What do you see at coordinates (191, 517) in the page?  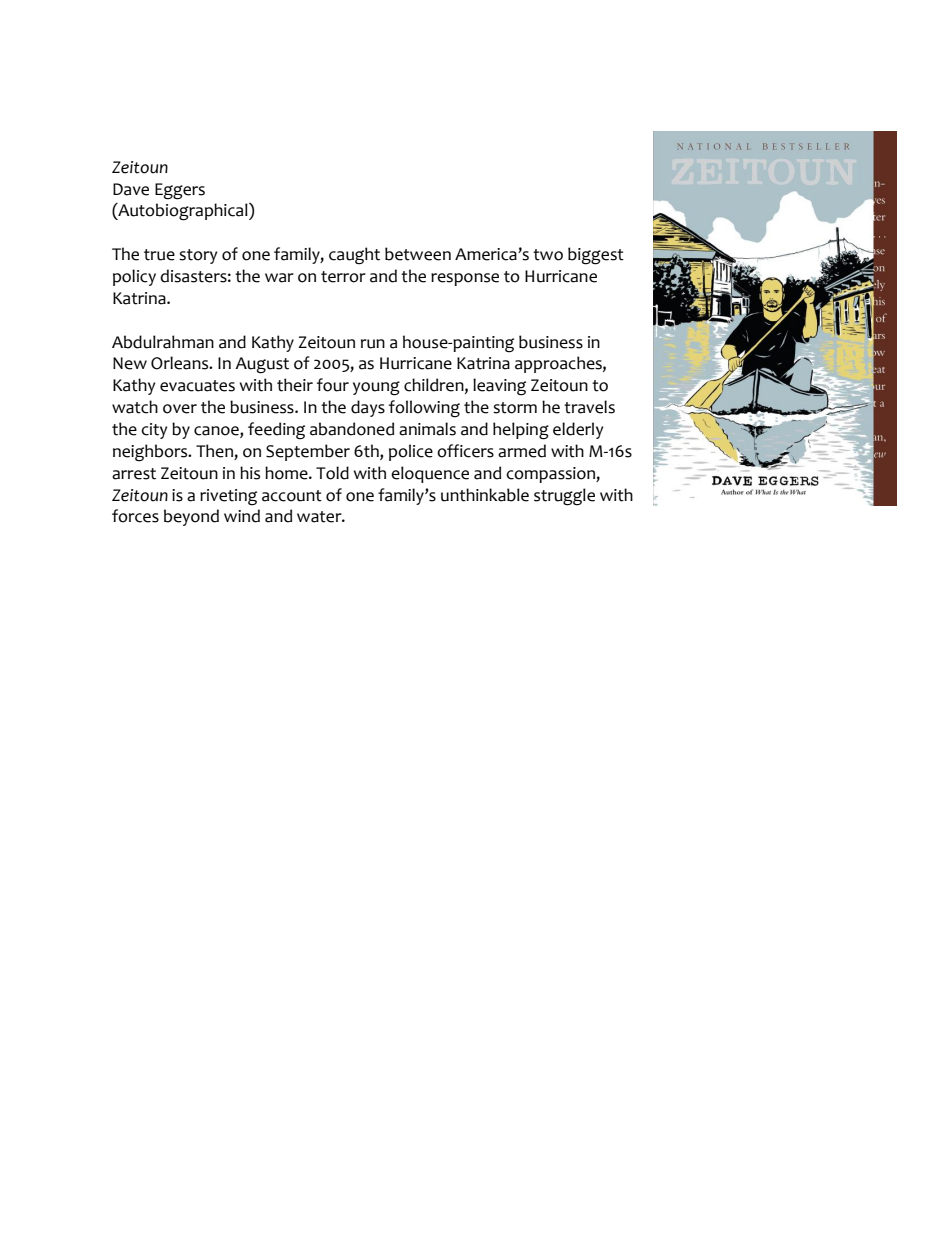 I see `beyond` at bounding box center [191, 517].
